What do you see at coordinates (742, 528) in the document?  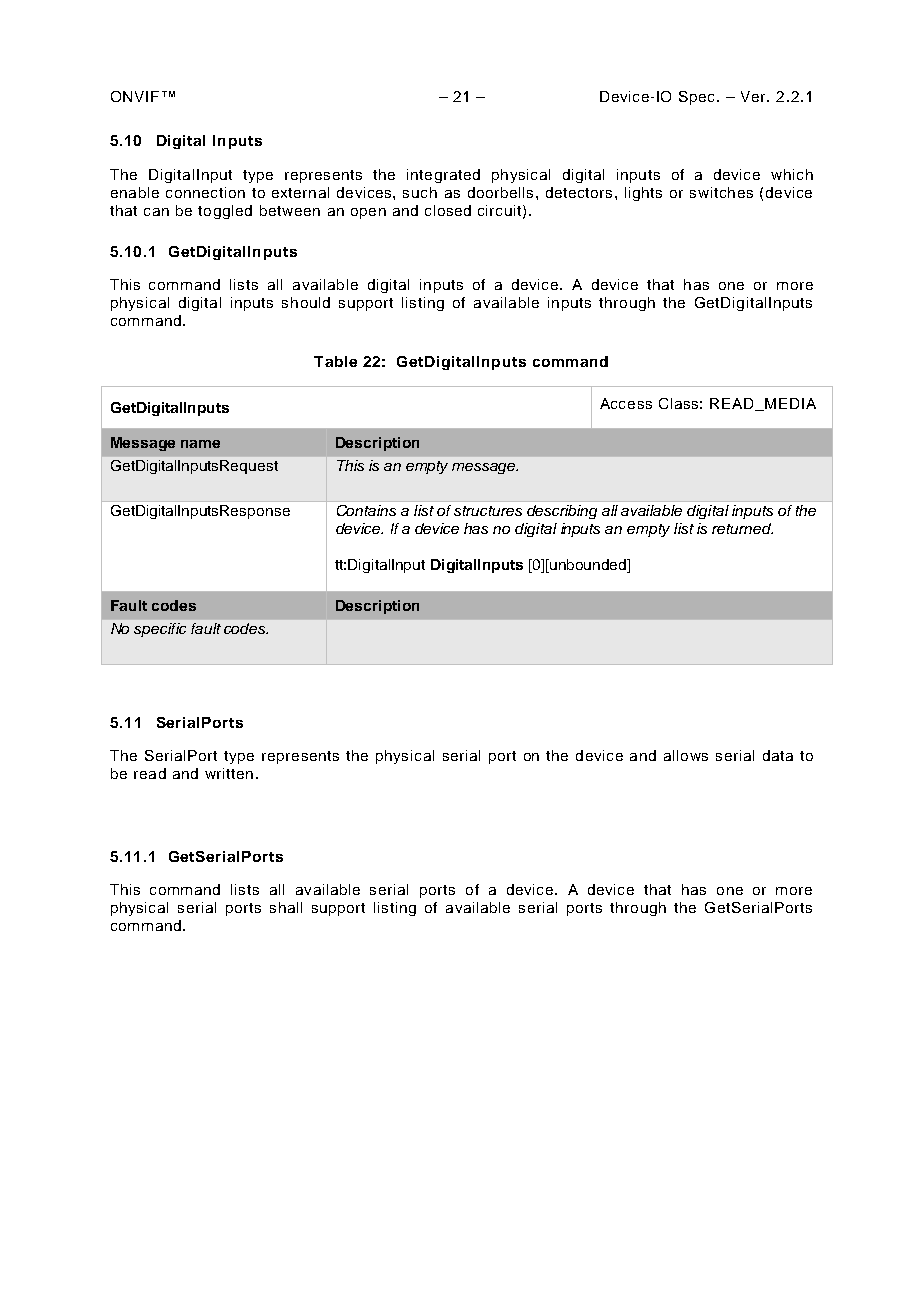 I see `returned` at bounding box center [742, 528].
